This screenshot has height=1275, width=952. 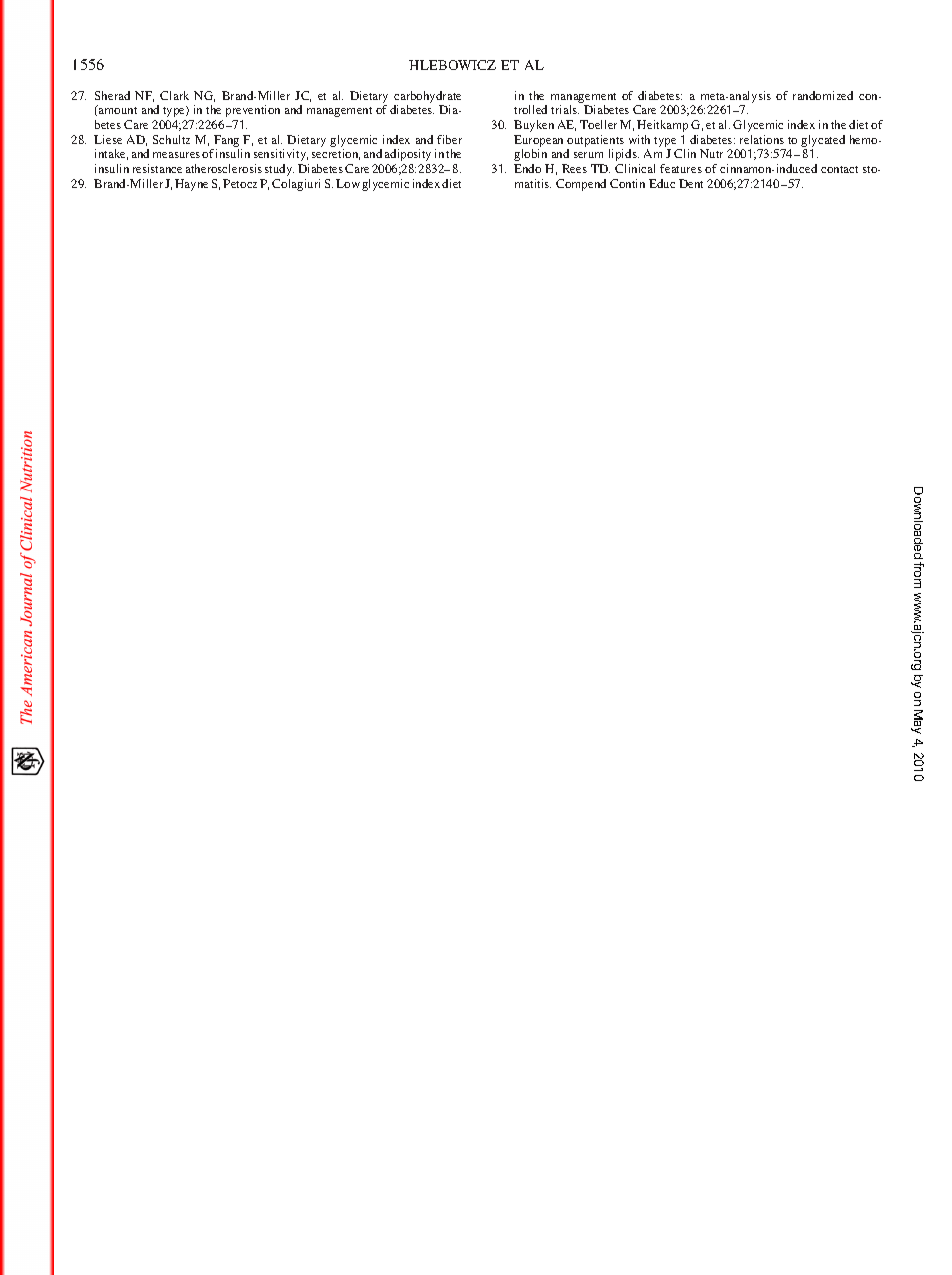 What do you see at coordinates (711, 153) in the screenshot?
I see `Nutr` at bounding box center [711, 153].
